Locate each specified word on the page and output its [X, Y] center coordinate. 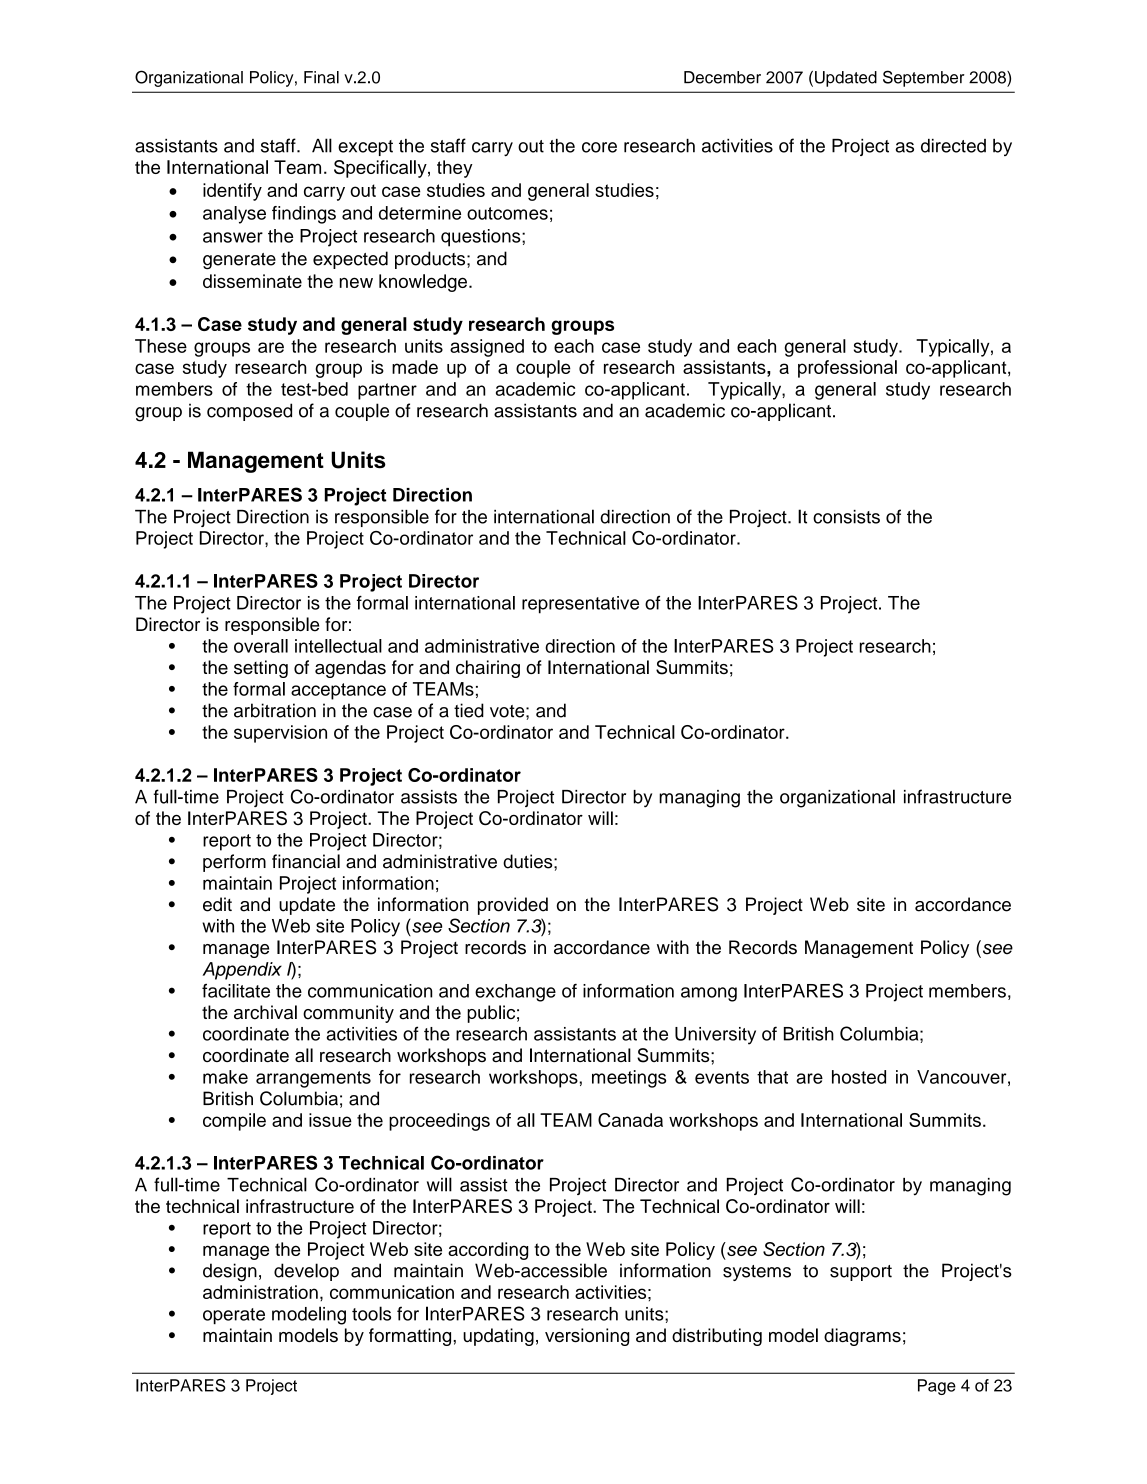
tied [469, 710]
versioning [587, 1337]
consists [846, 517]
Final [321, 77]
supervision [280, 734]
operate [234, 1316]
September [924, 78]
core [599, 147]
